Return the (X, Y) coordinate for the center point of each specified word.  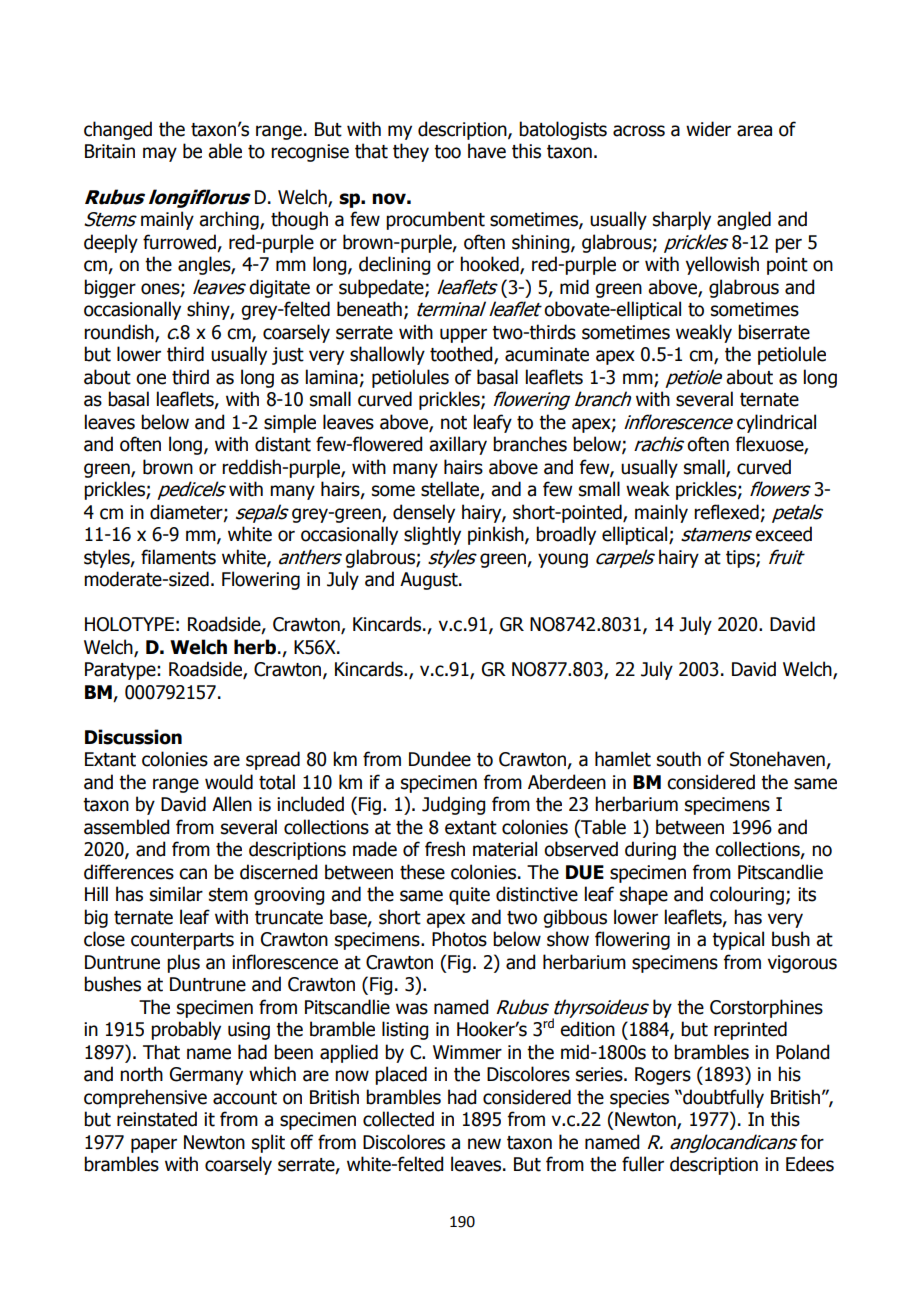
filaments (178, 557)
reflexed (726, 512)
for (812, 1142)
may (160, 154)
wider (708, 129)
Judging (453, 805)
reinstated (157, 1119)
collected (398, 1119)
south (679, 759)
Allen (232, 804)
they (411, 152)
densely (424, 513)
